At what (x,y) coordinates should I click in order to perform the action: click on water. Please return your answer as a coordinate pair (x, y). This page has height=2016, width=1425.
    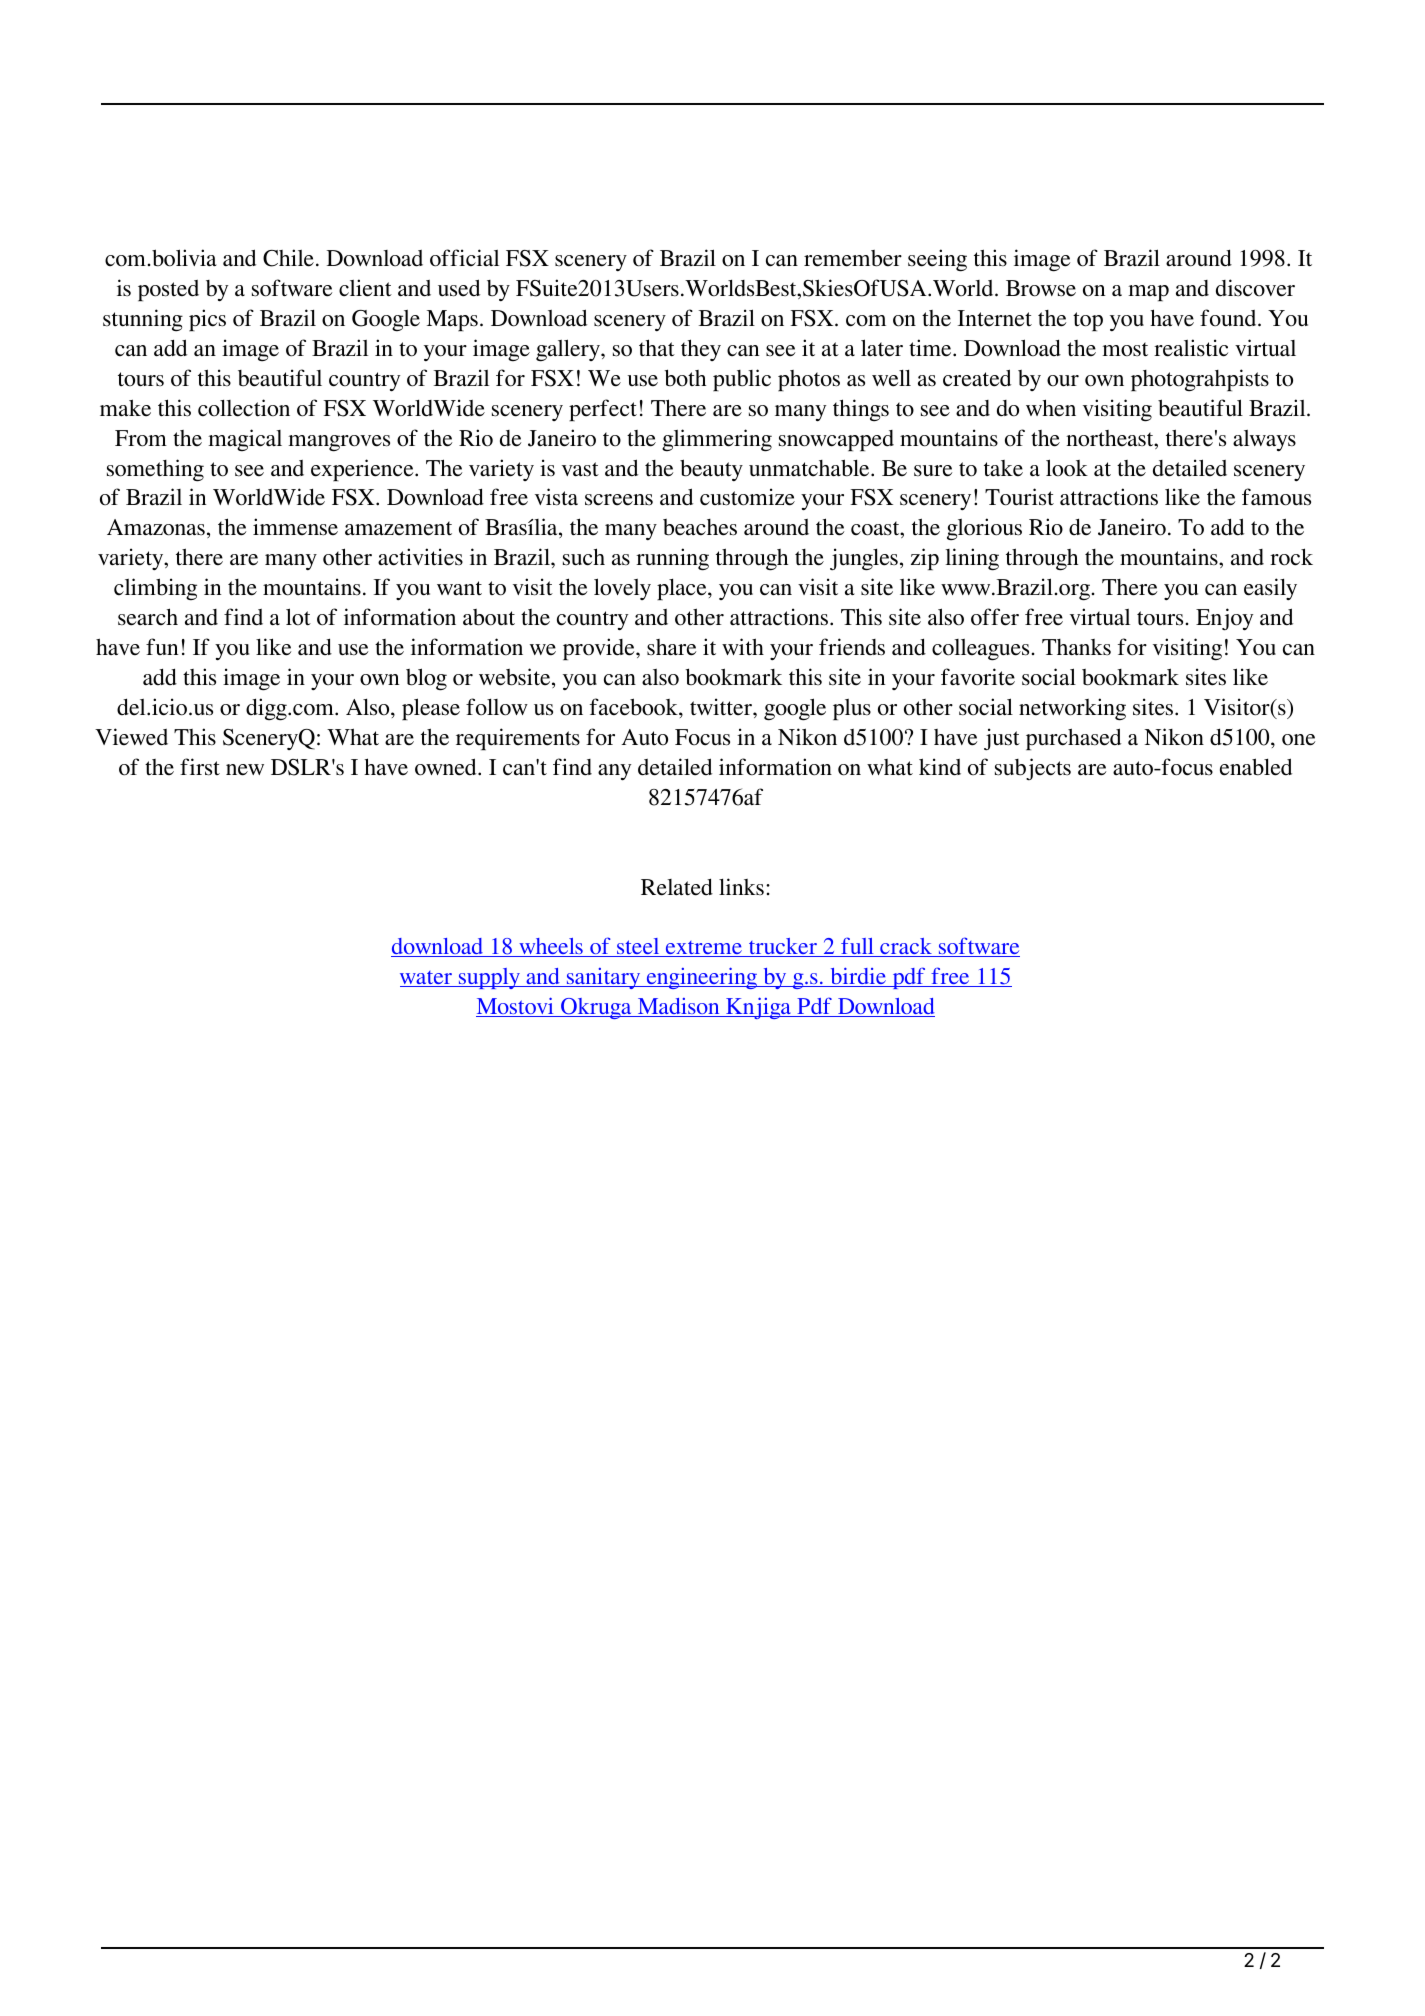
    Looking at the image, I should click on (427, 979).
